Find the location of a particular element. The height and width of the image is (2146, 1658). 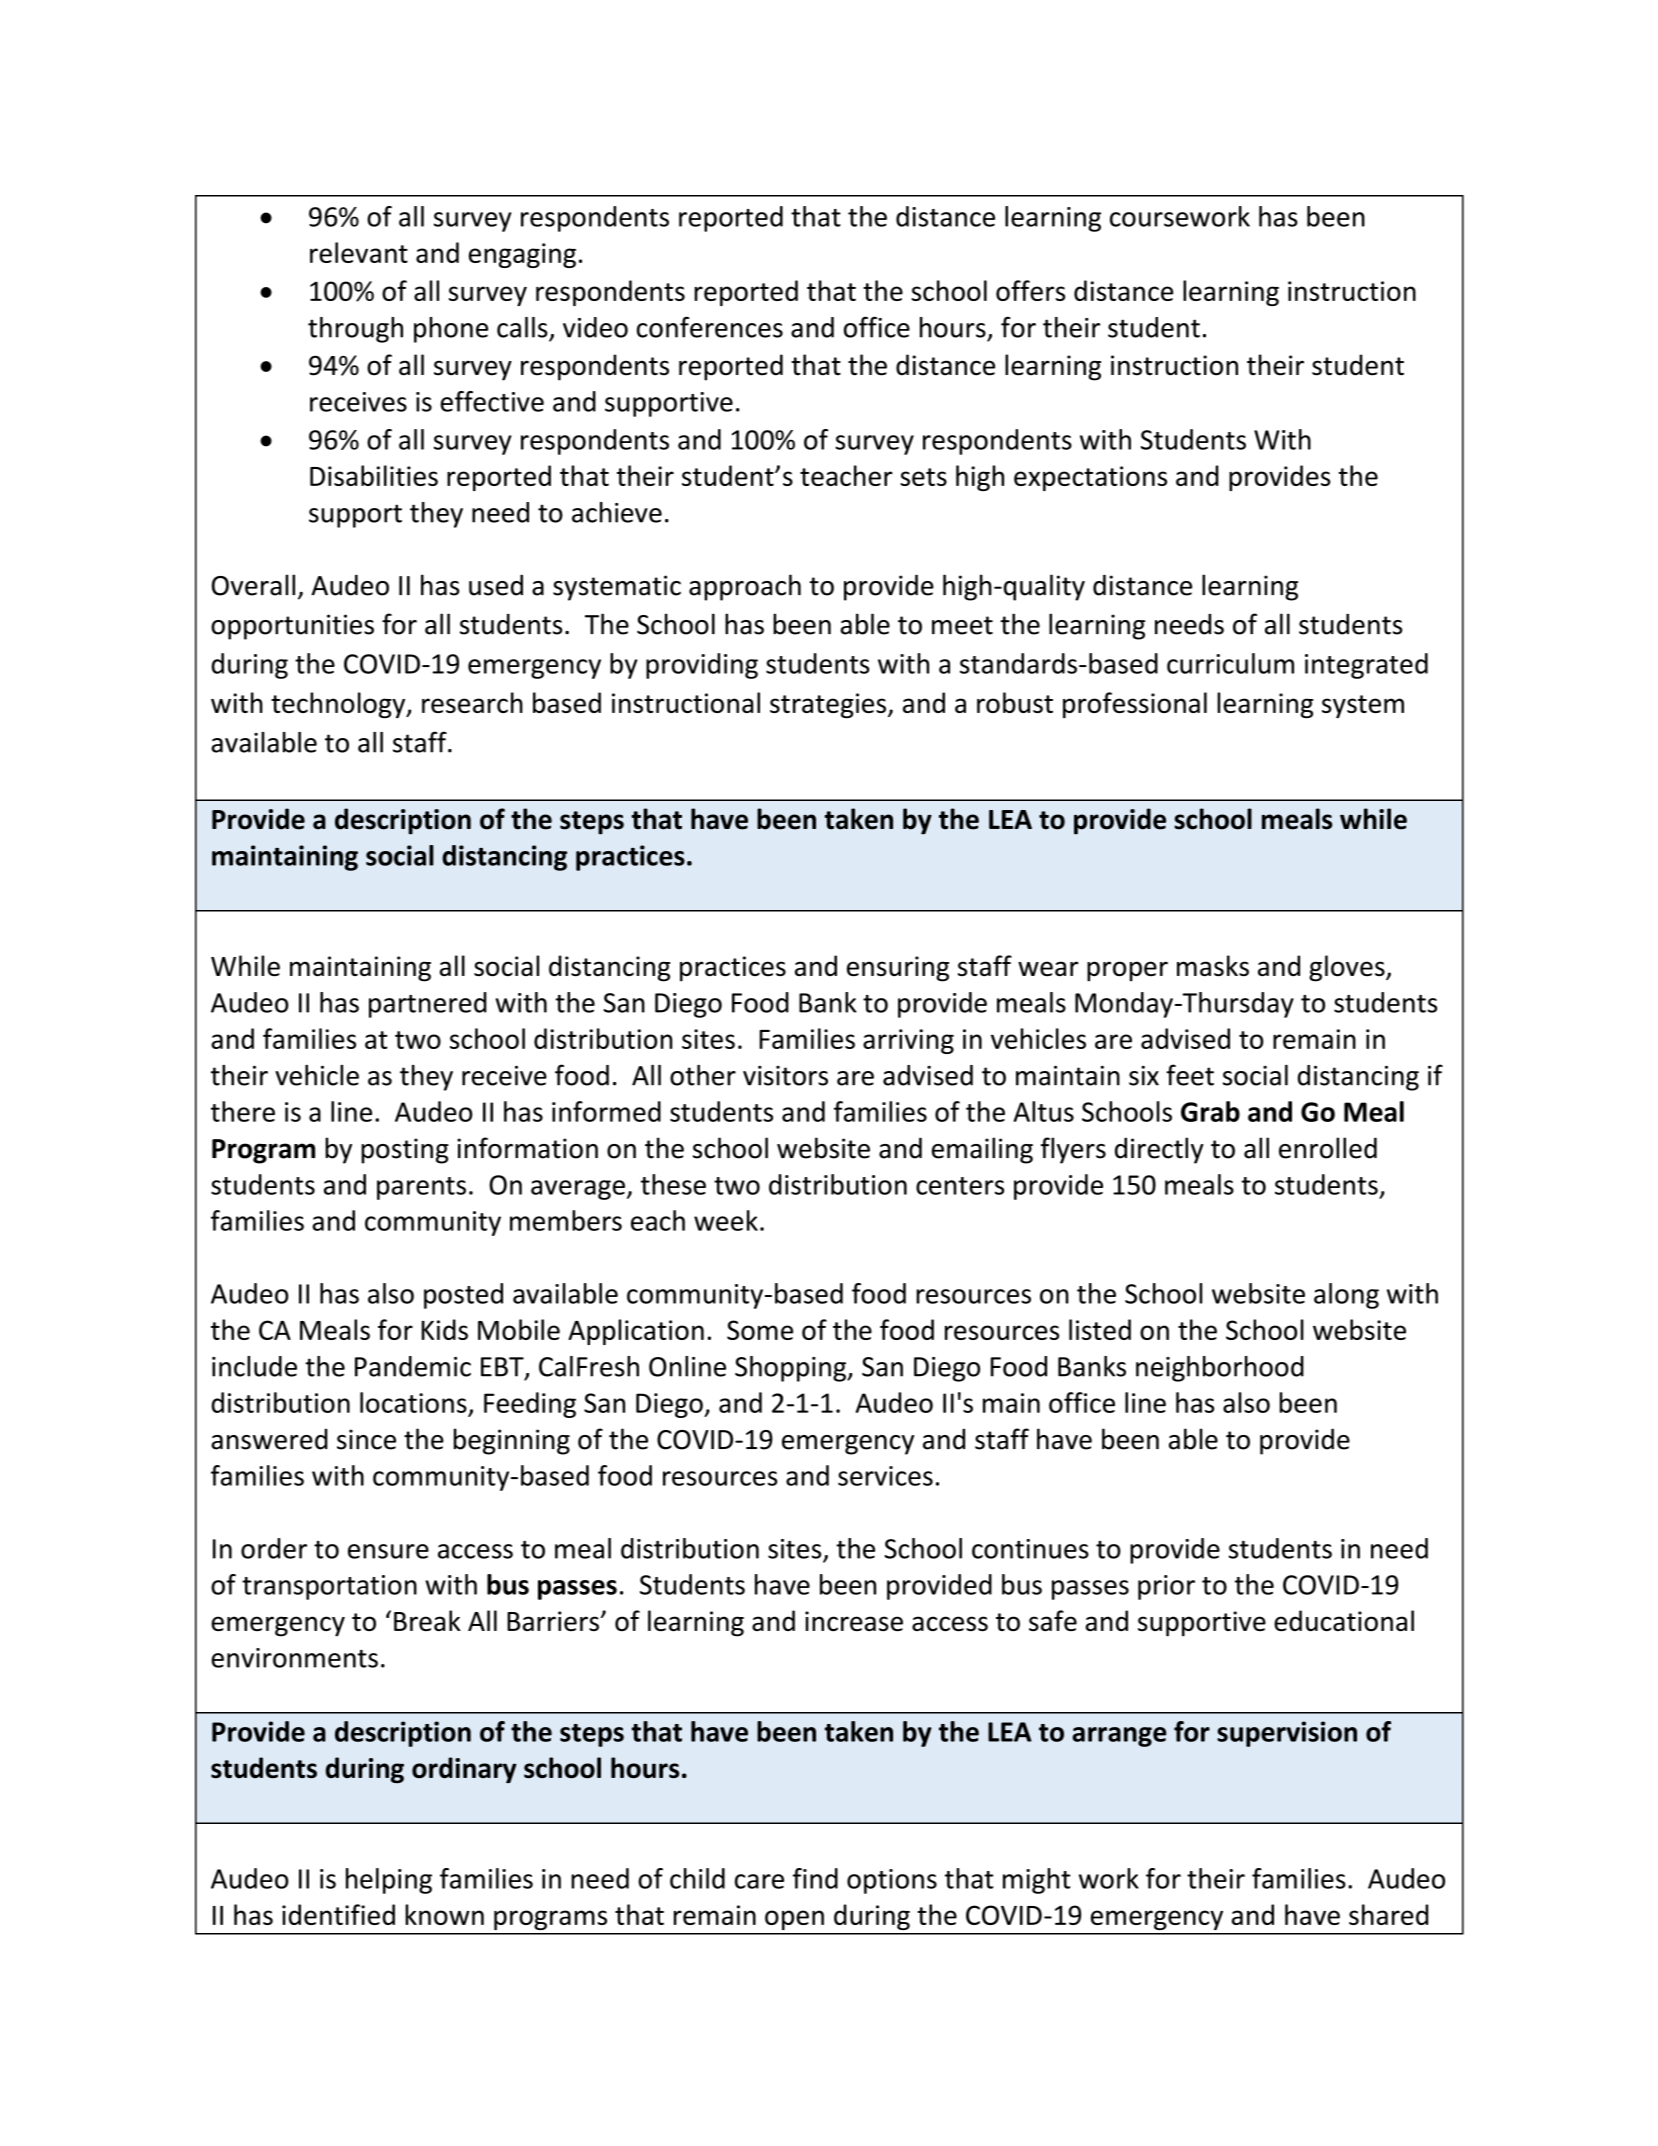

visitors is located at coordinates (785, 1076).
